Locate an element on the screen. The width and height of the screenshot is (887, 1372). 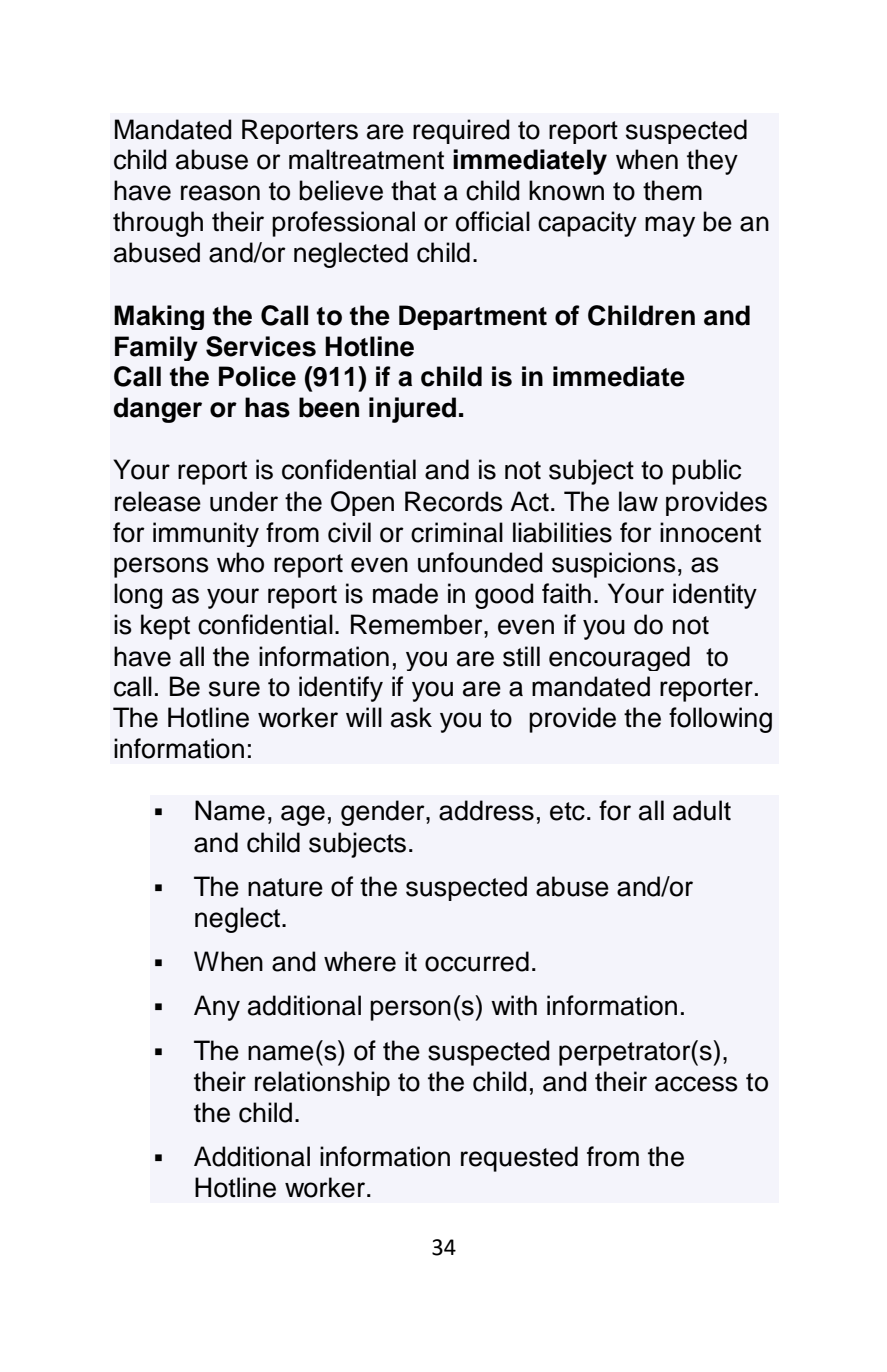
reason is located at coordinates (220, 193).
